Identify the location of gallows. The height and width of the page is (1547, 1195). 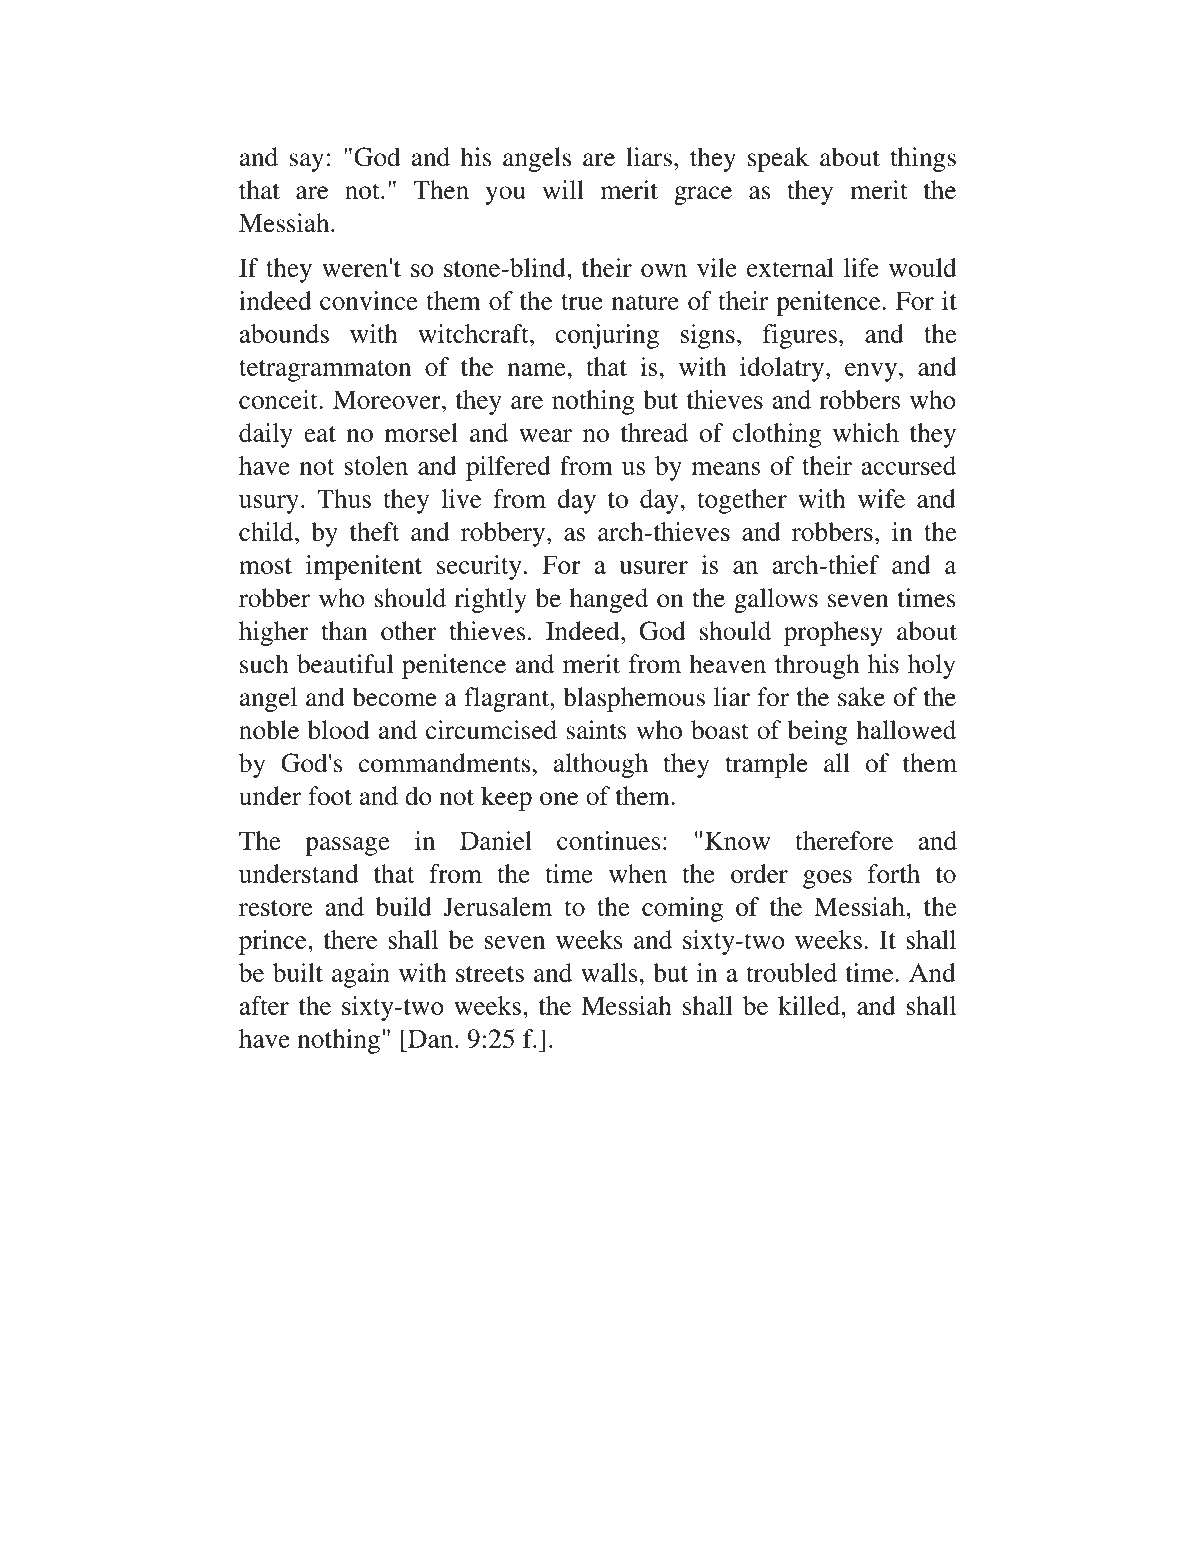
(776, 600).
